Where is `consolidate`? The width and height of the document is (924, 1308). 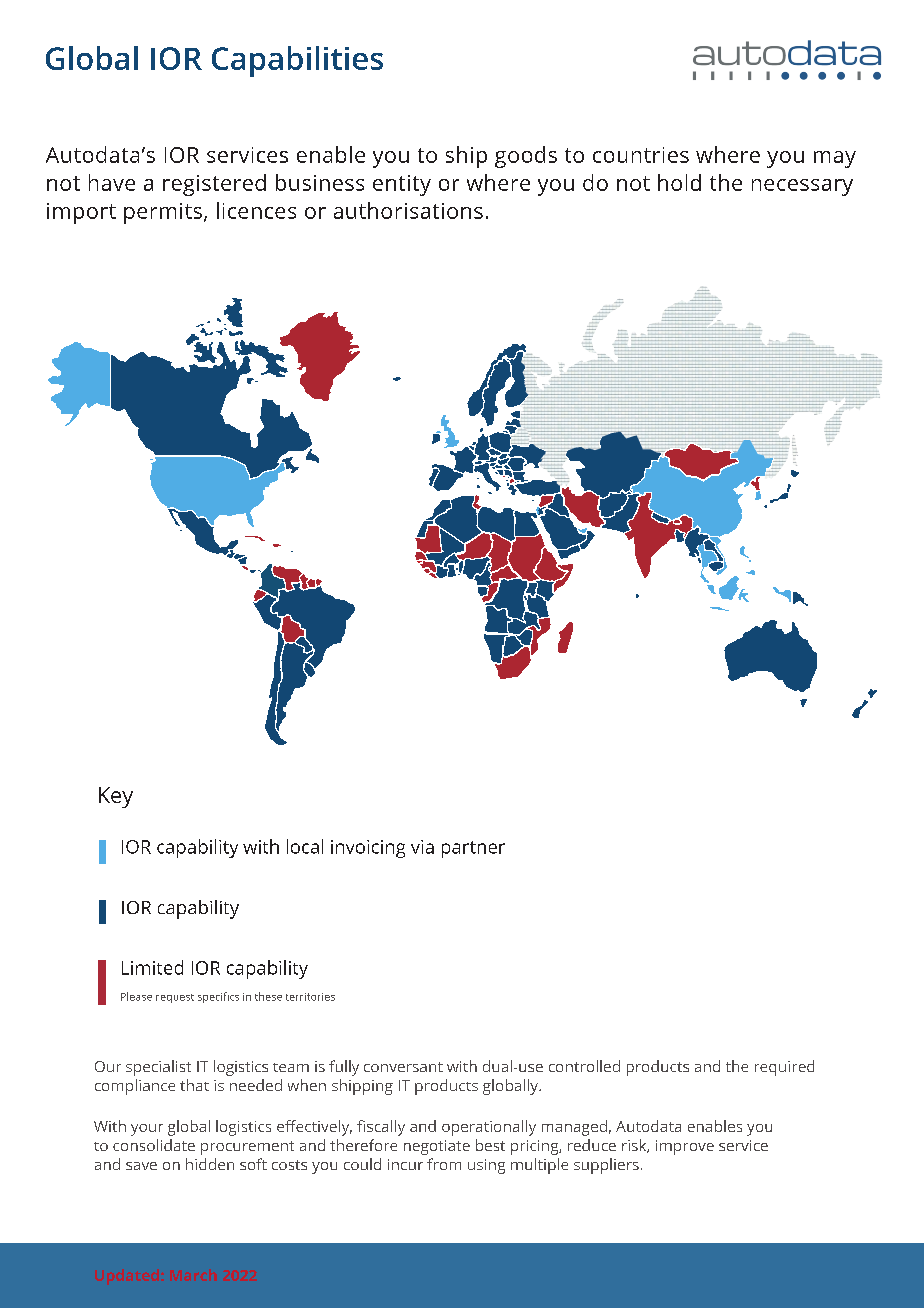
consolidate is located at coordinates (154, 1145).
